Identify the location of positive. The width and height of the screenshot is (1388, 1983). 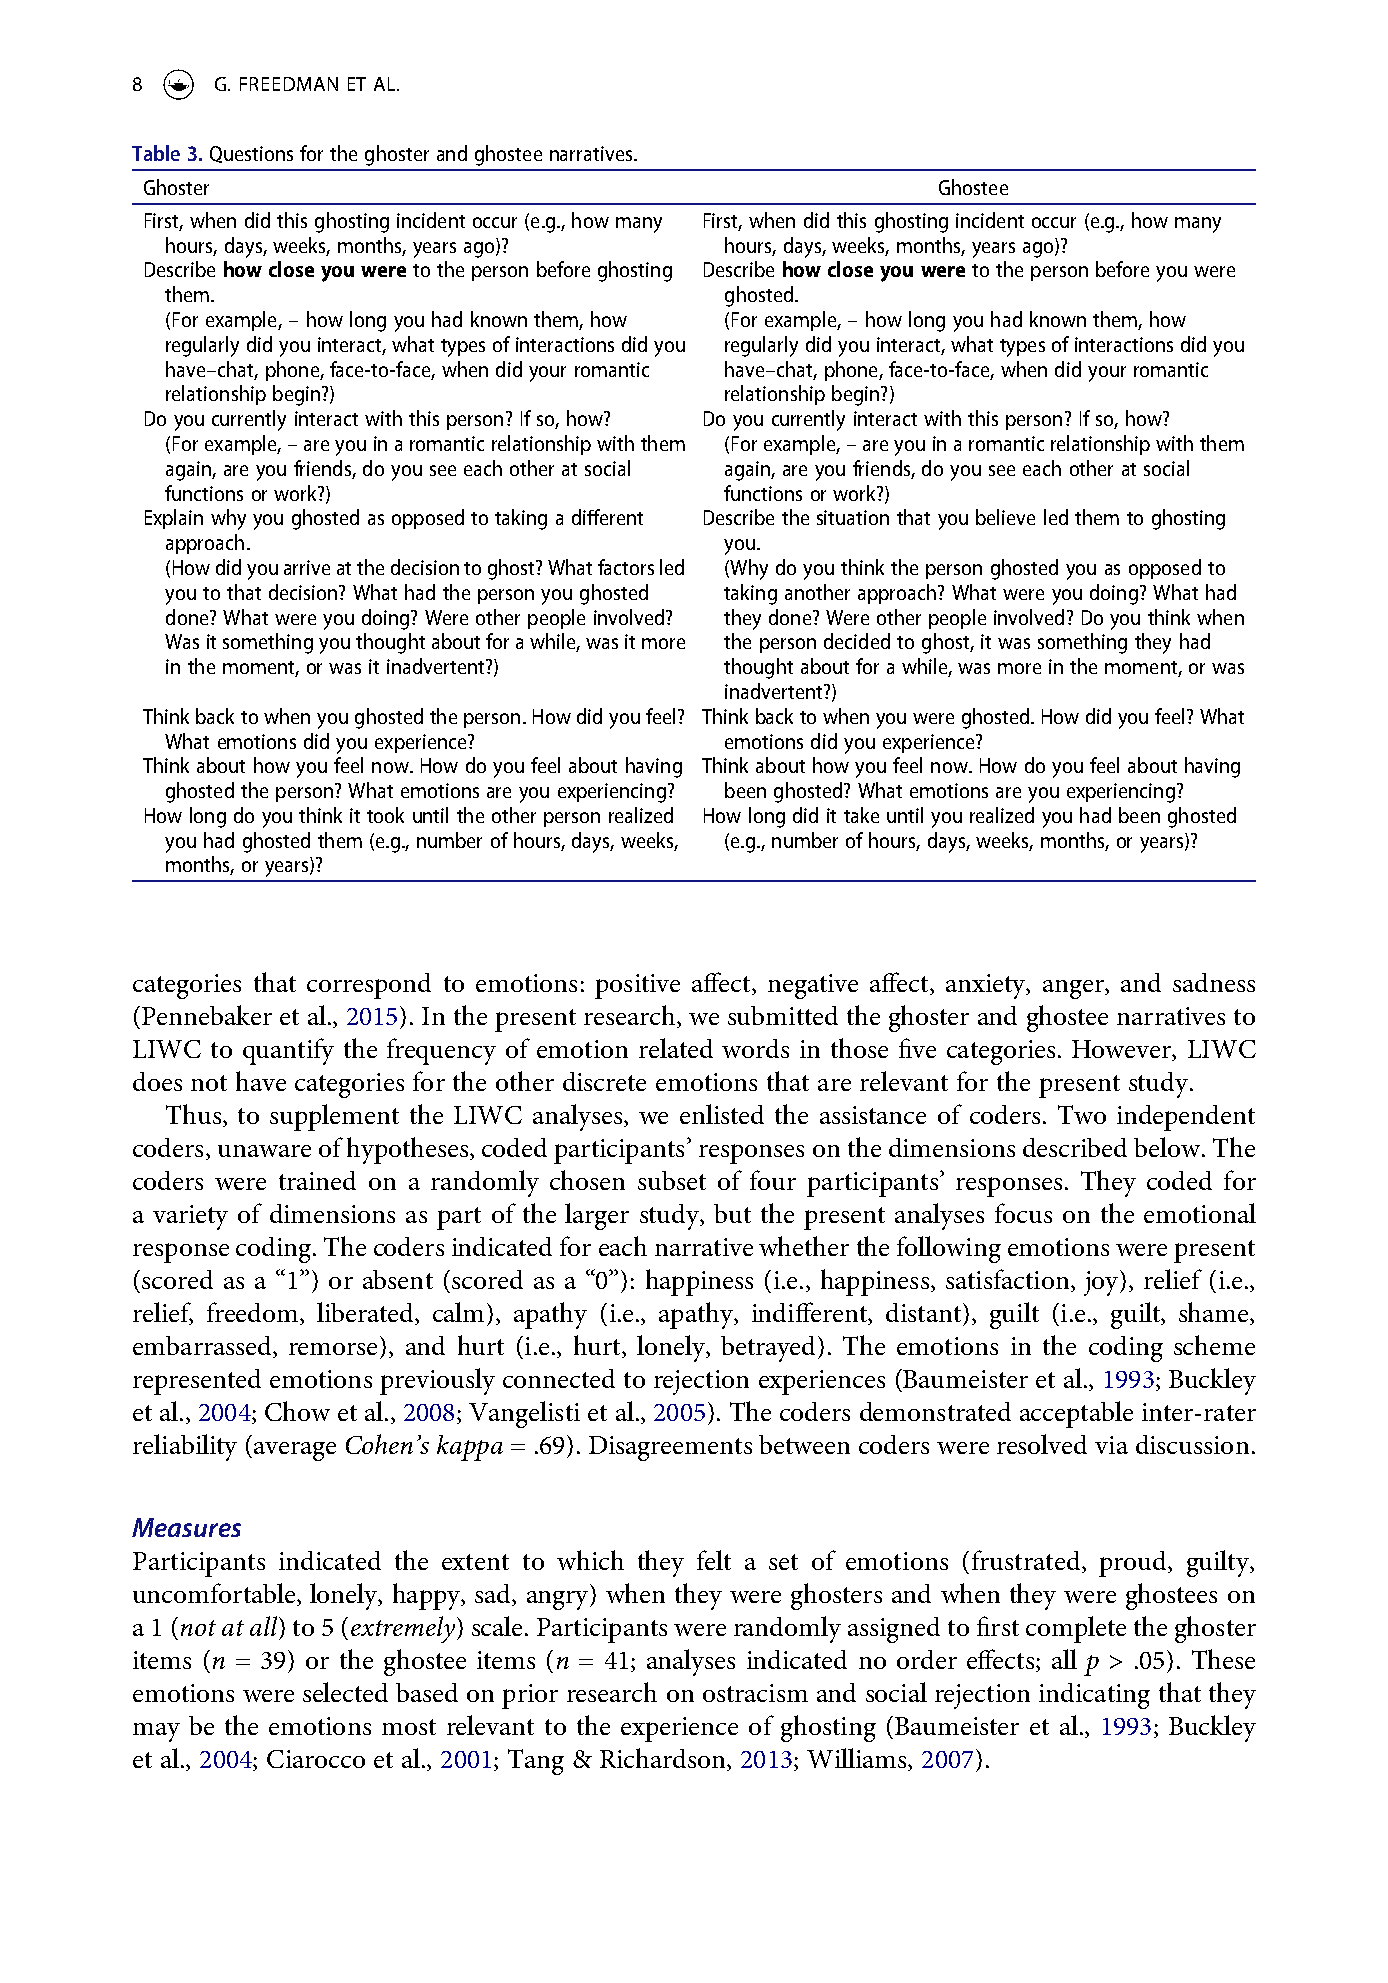
(637, 986).
